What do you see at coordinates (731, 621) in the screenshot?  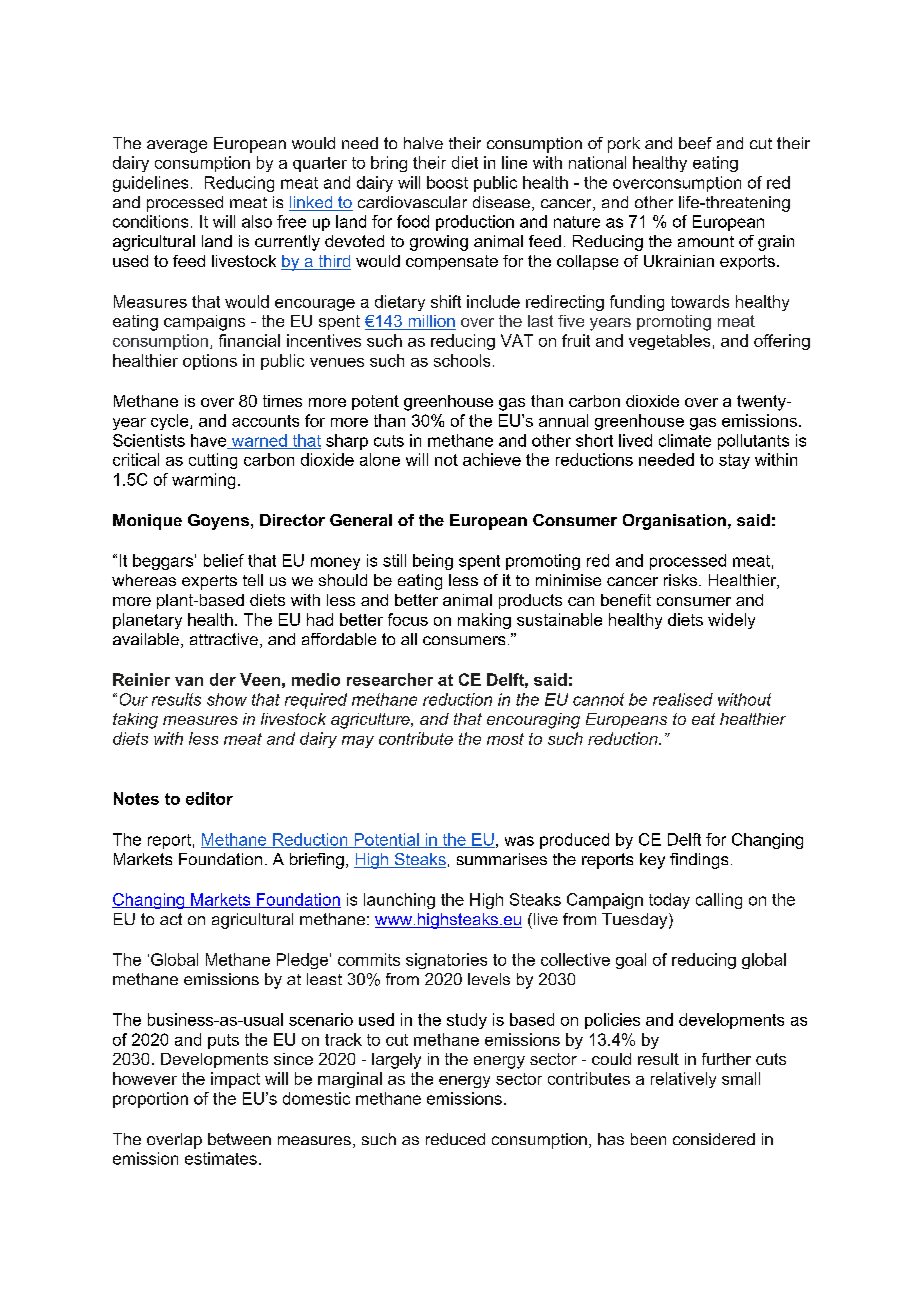 I see `widely` at bounding box center [731, 621].
